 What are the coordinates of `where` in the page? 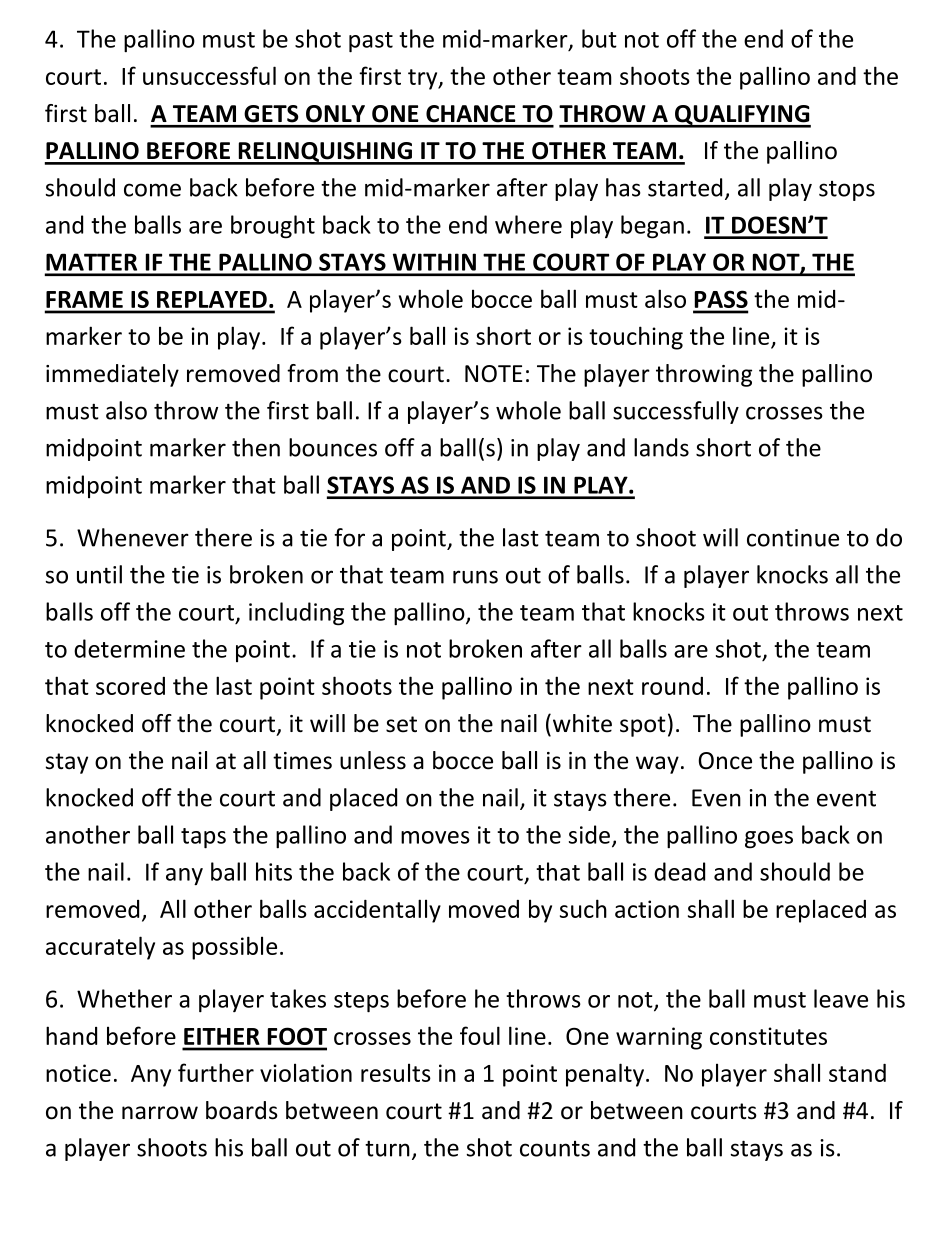 It's located at (528, 224).
